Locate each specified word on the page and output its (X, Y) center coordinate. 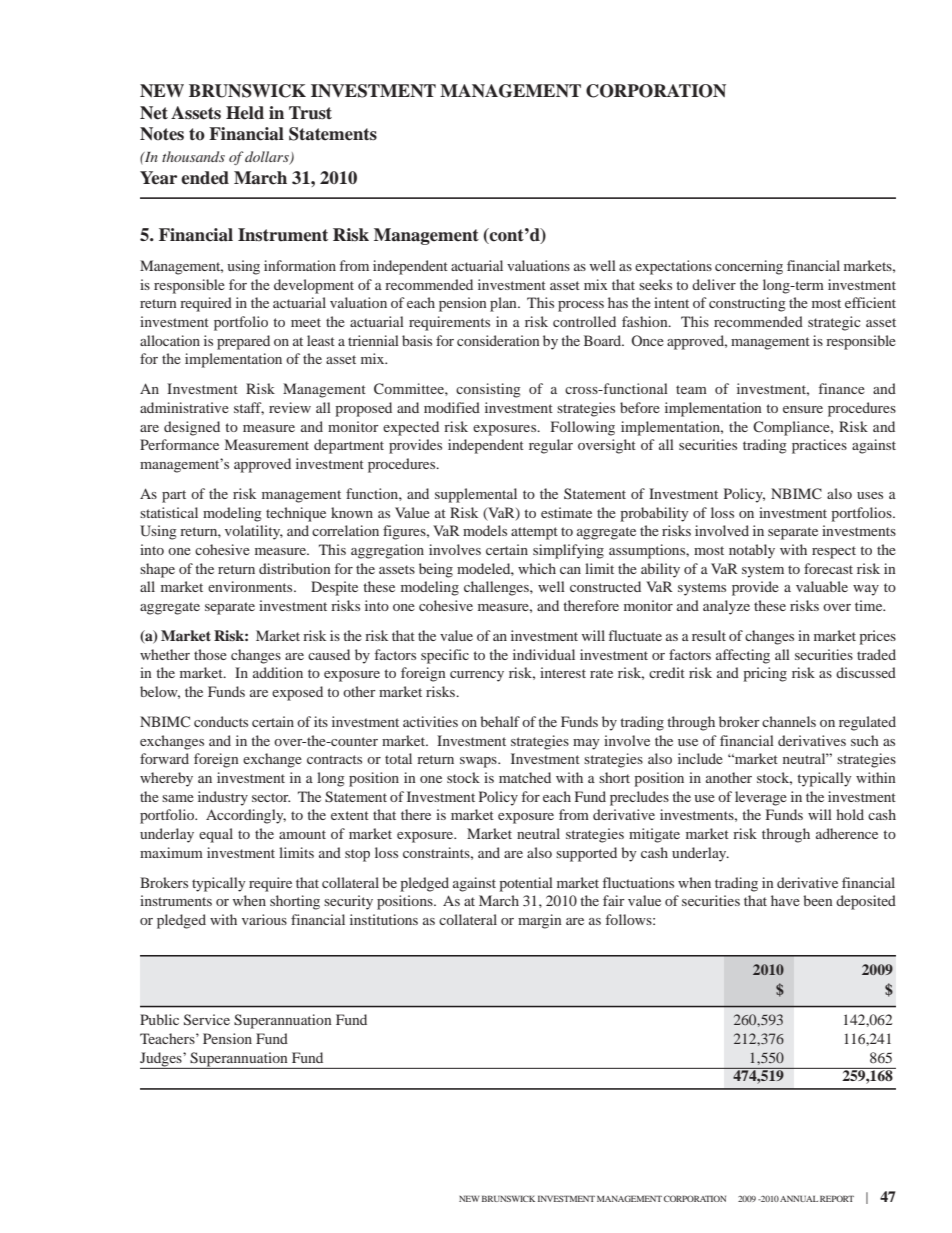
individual (544, 654)
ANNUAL (799, 1198)
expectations (673, 267)
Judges (162, 1059)
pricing (765, 674)
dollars (268, 158)
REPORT (837, 1198)
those (210, 654)
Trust (310, 113)
